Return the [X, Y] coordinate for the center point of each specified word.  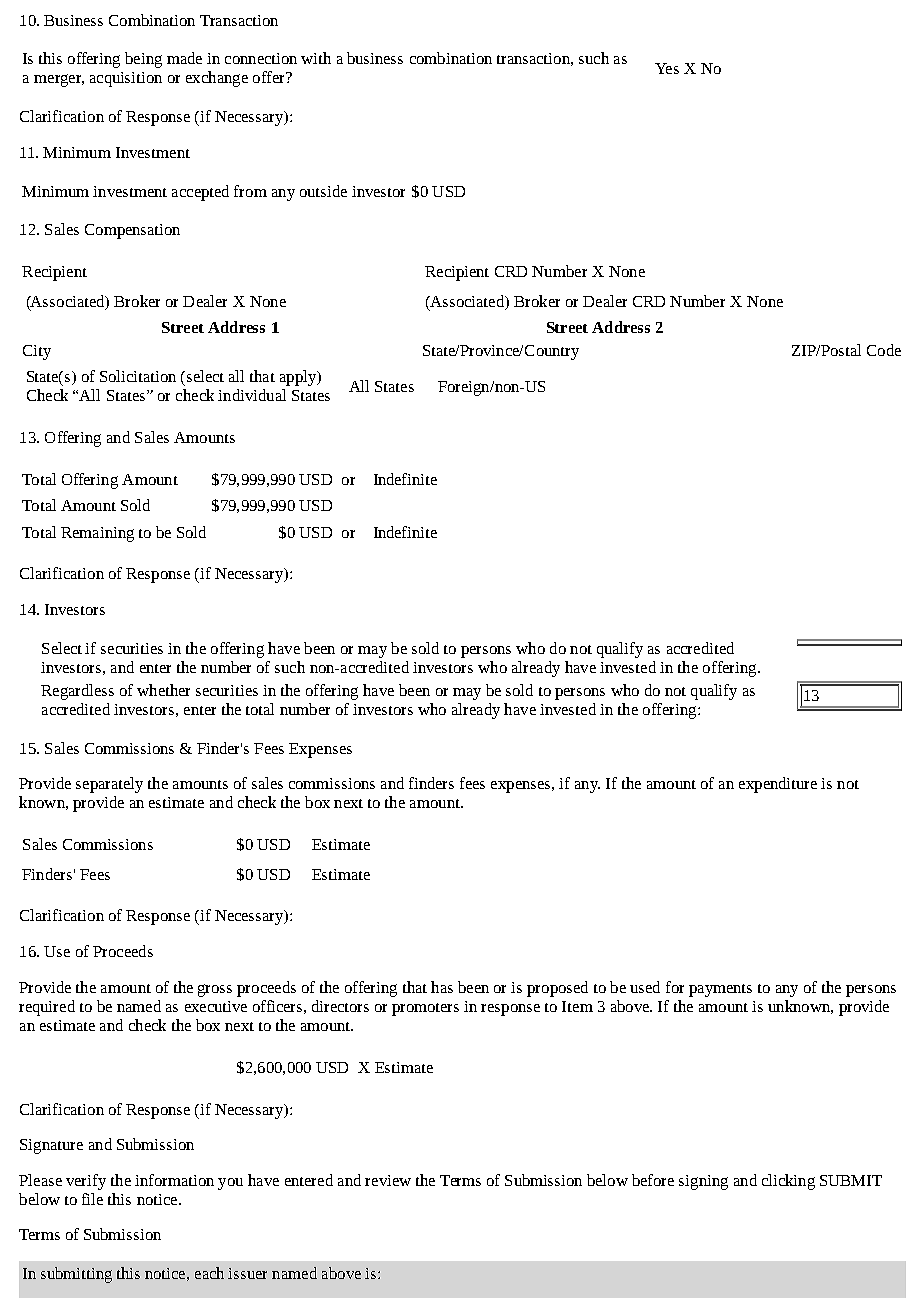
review [388, 1180]
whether [163, 690]
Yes [667, 68]
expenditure [778, 785]
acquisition [126, 79]
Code [884, 350]
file [92, 1199]
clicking [788, 1182]
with [316, 58]
